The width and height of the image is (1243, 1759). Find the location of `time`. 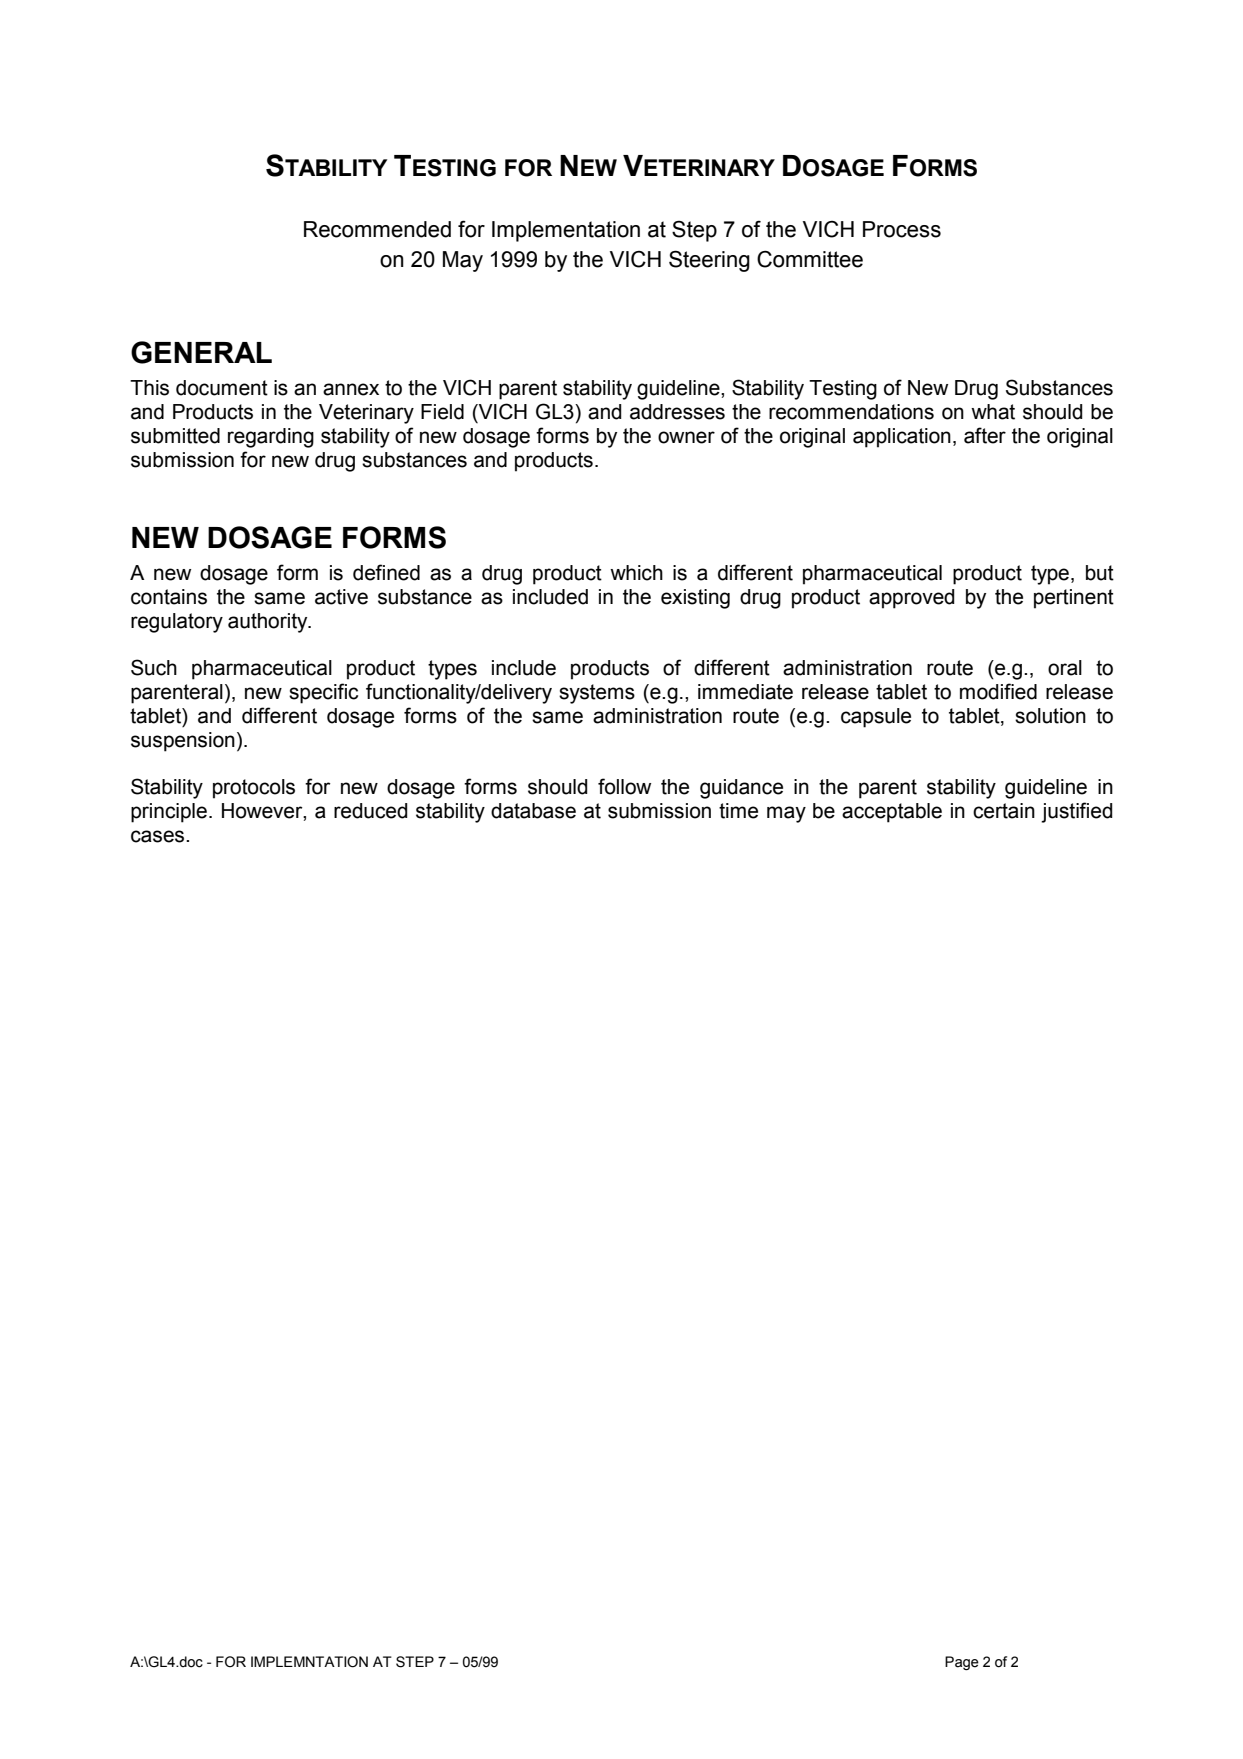

time is located at coordinates (738, 811).
